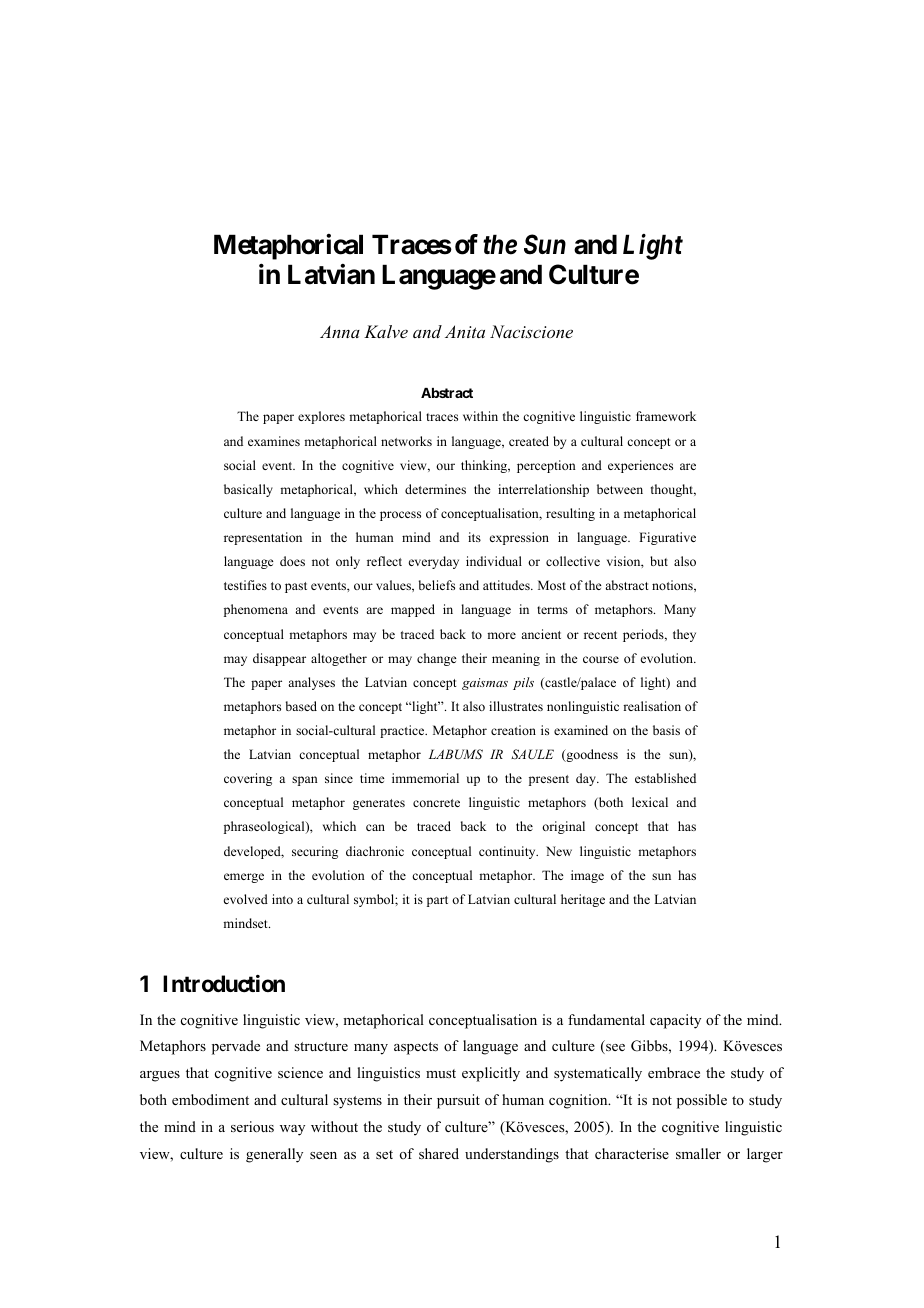 The width and height of the screenshot is (924, 1308). I want to click on framework, so click(666, 416).
